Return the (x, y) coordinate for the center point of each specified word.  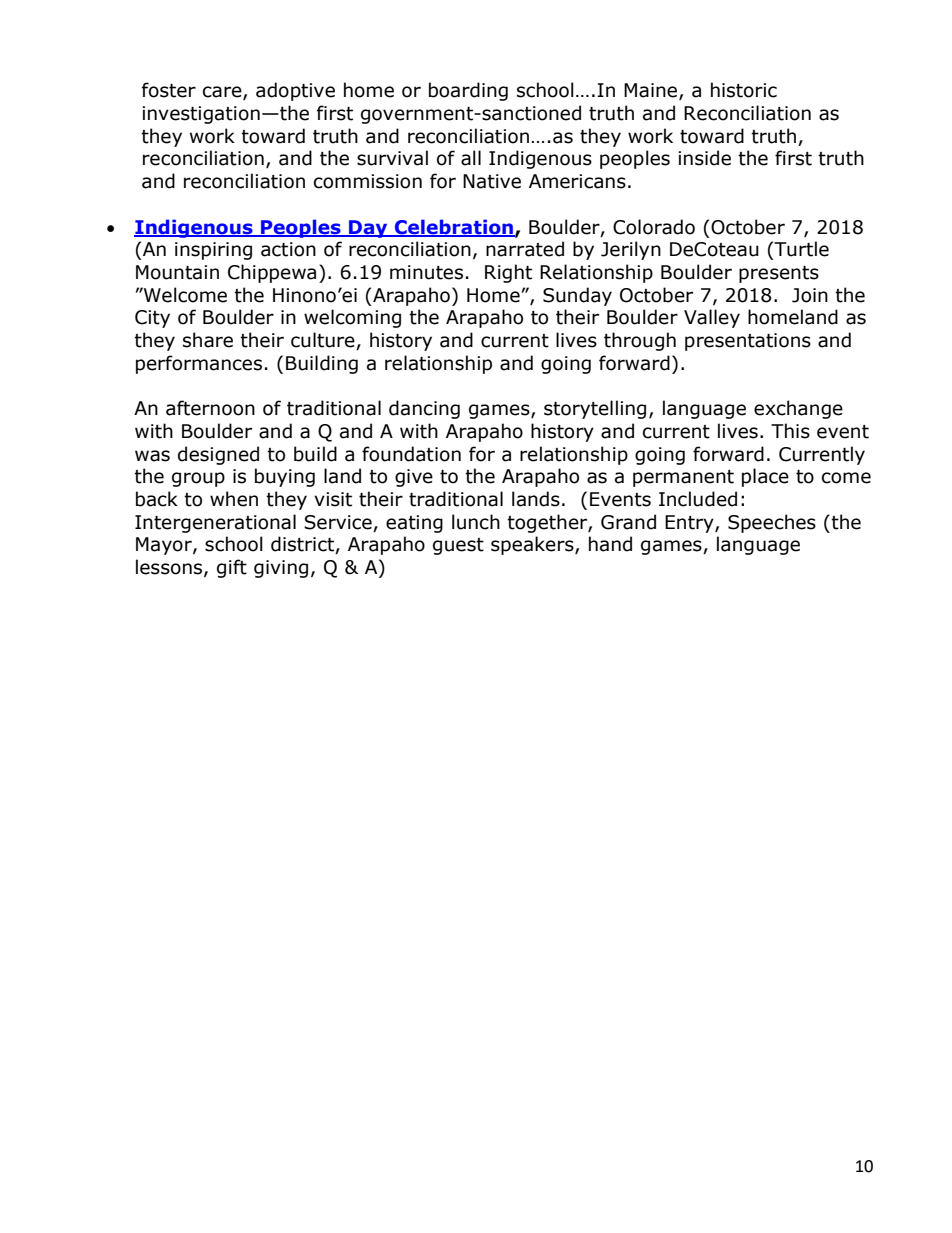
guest (458, 546)
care (223, 93)
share (208, 340)
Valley (712, 318)
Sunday (577, 296)
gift (232, 568)
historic (744, 90)
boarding (468, 91)
